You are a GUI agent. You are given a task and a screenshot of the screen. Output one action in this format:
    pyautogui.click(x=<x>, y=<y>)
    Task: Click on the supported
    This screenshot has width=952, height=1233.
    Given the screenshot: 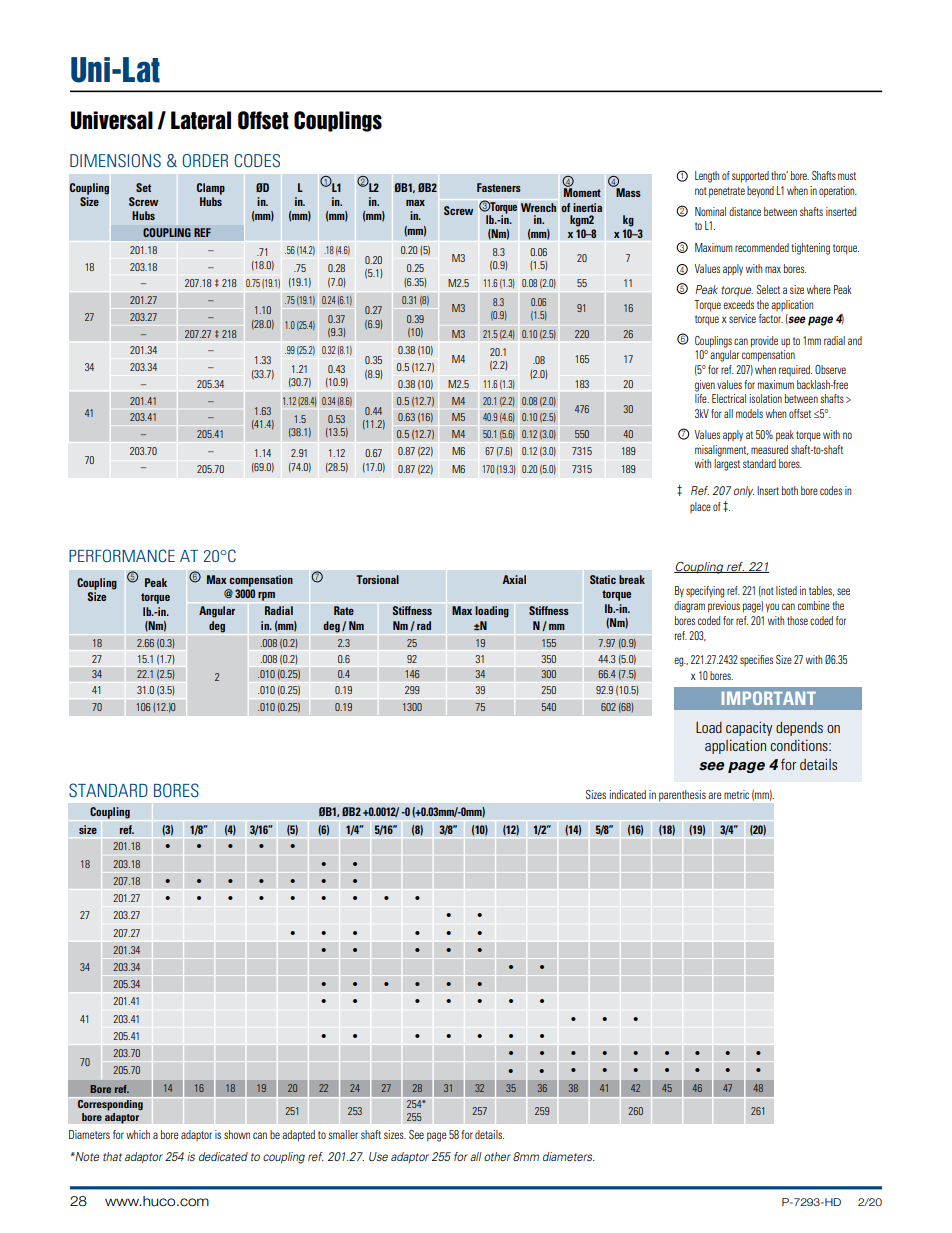 What is the action you would take?
    pyautogui.click(x=750, y=177)
